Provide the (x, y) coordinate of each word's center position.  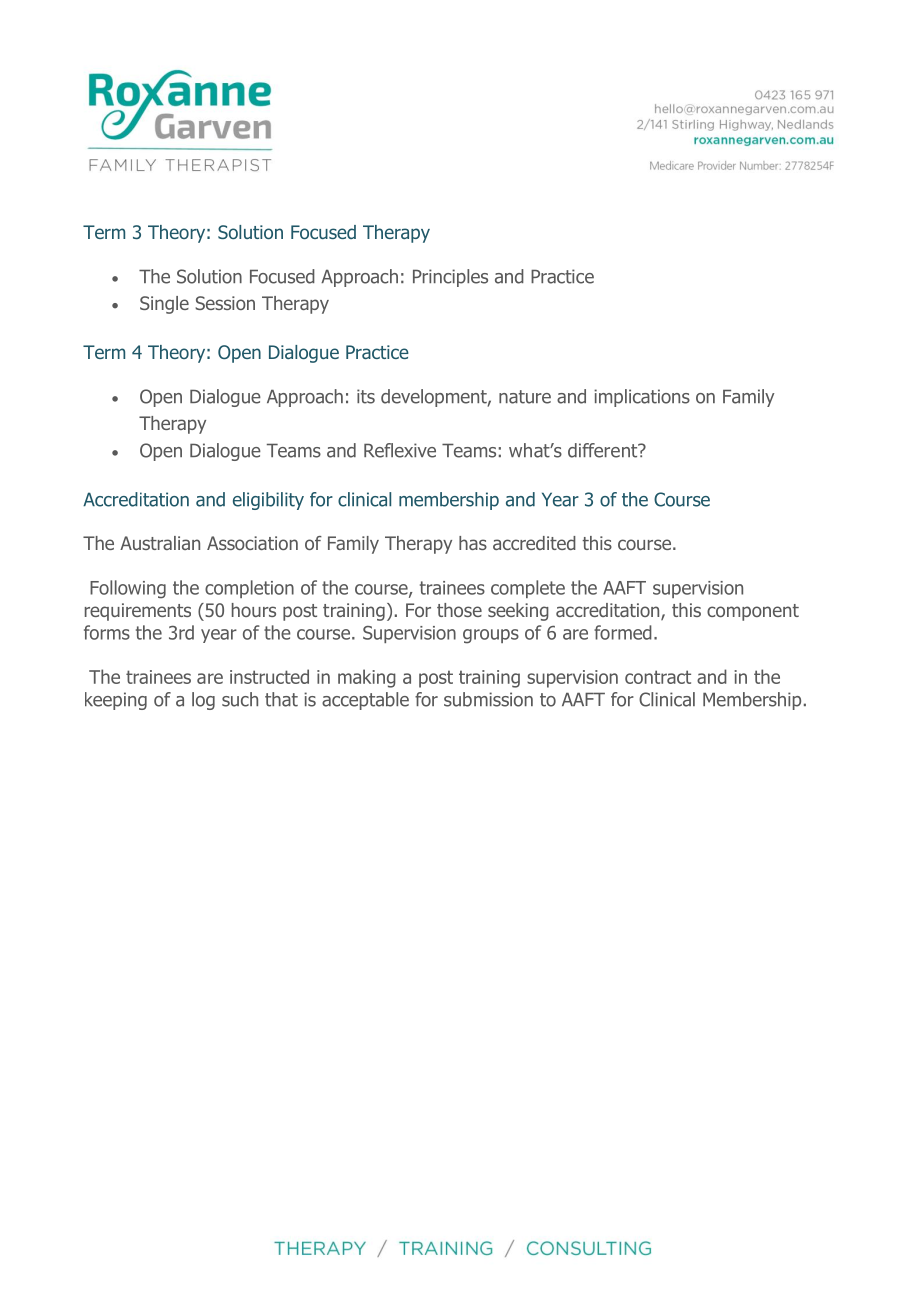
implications (642, 398)
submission (488, 699)
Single (164, 305)
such (240, 699)
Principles (450, 278)
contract (658, 677)
